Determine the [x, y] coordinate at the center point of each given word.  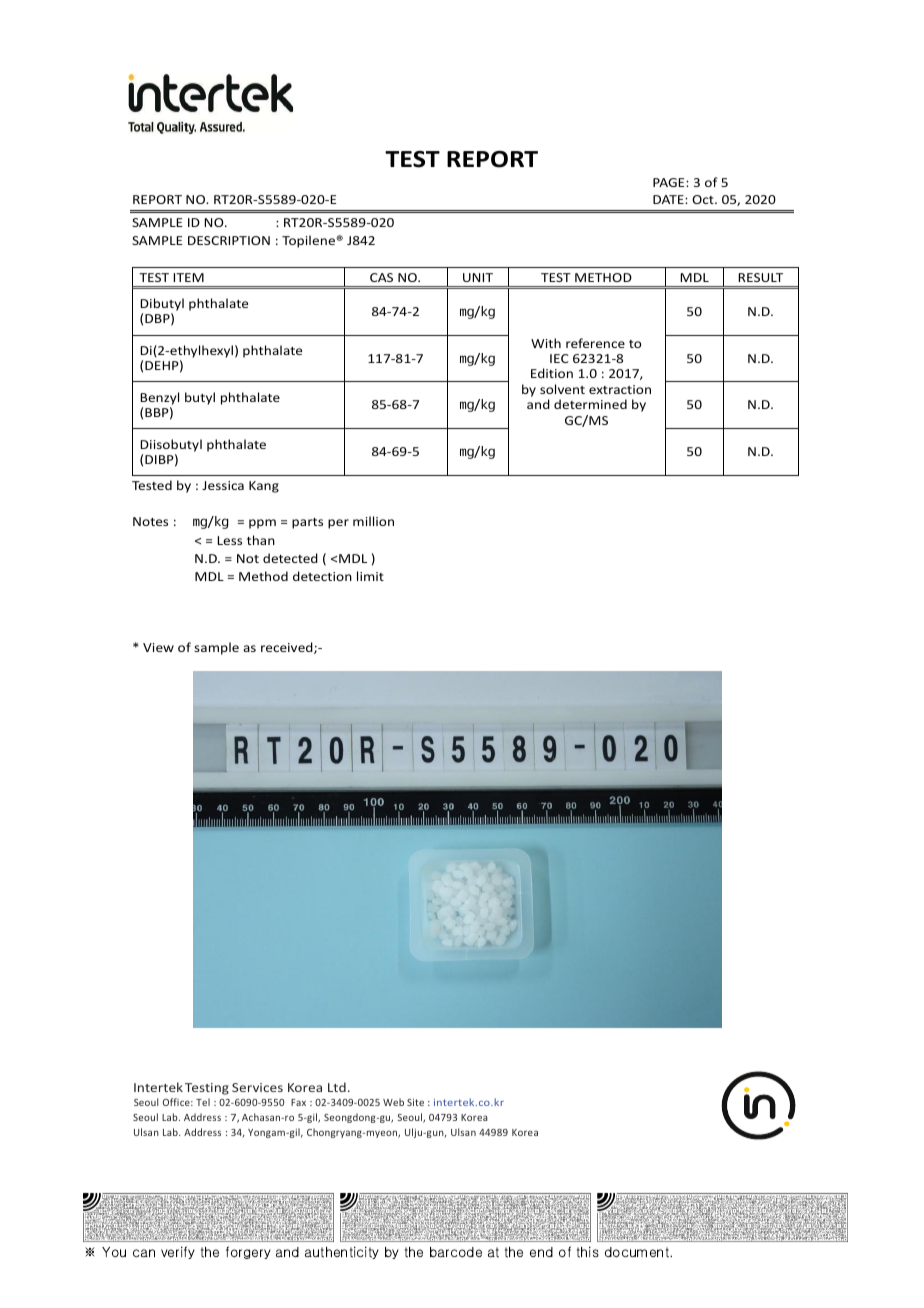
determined [590, 404]
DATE [669, 199]
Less [229, 540]
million [373, 521]
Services [257, 1087]
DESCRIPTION [229, 240]
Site [415, 1102]
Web [393, 1102]
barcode [456, 1252]
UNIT [478, 277]
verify [178, 1252]
